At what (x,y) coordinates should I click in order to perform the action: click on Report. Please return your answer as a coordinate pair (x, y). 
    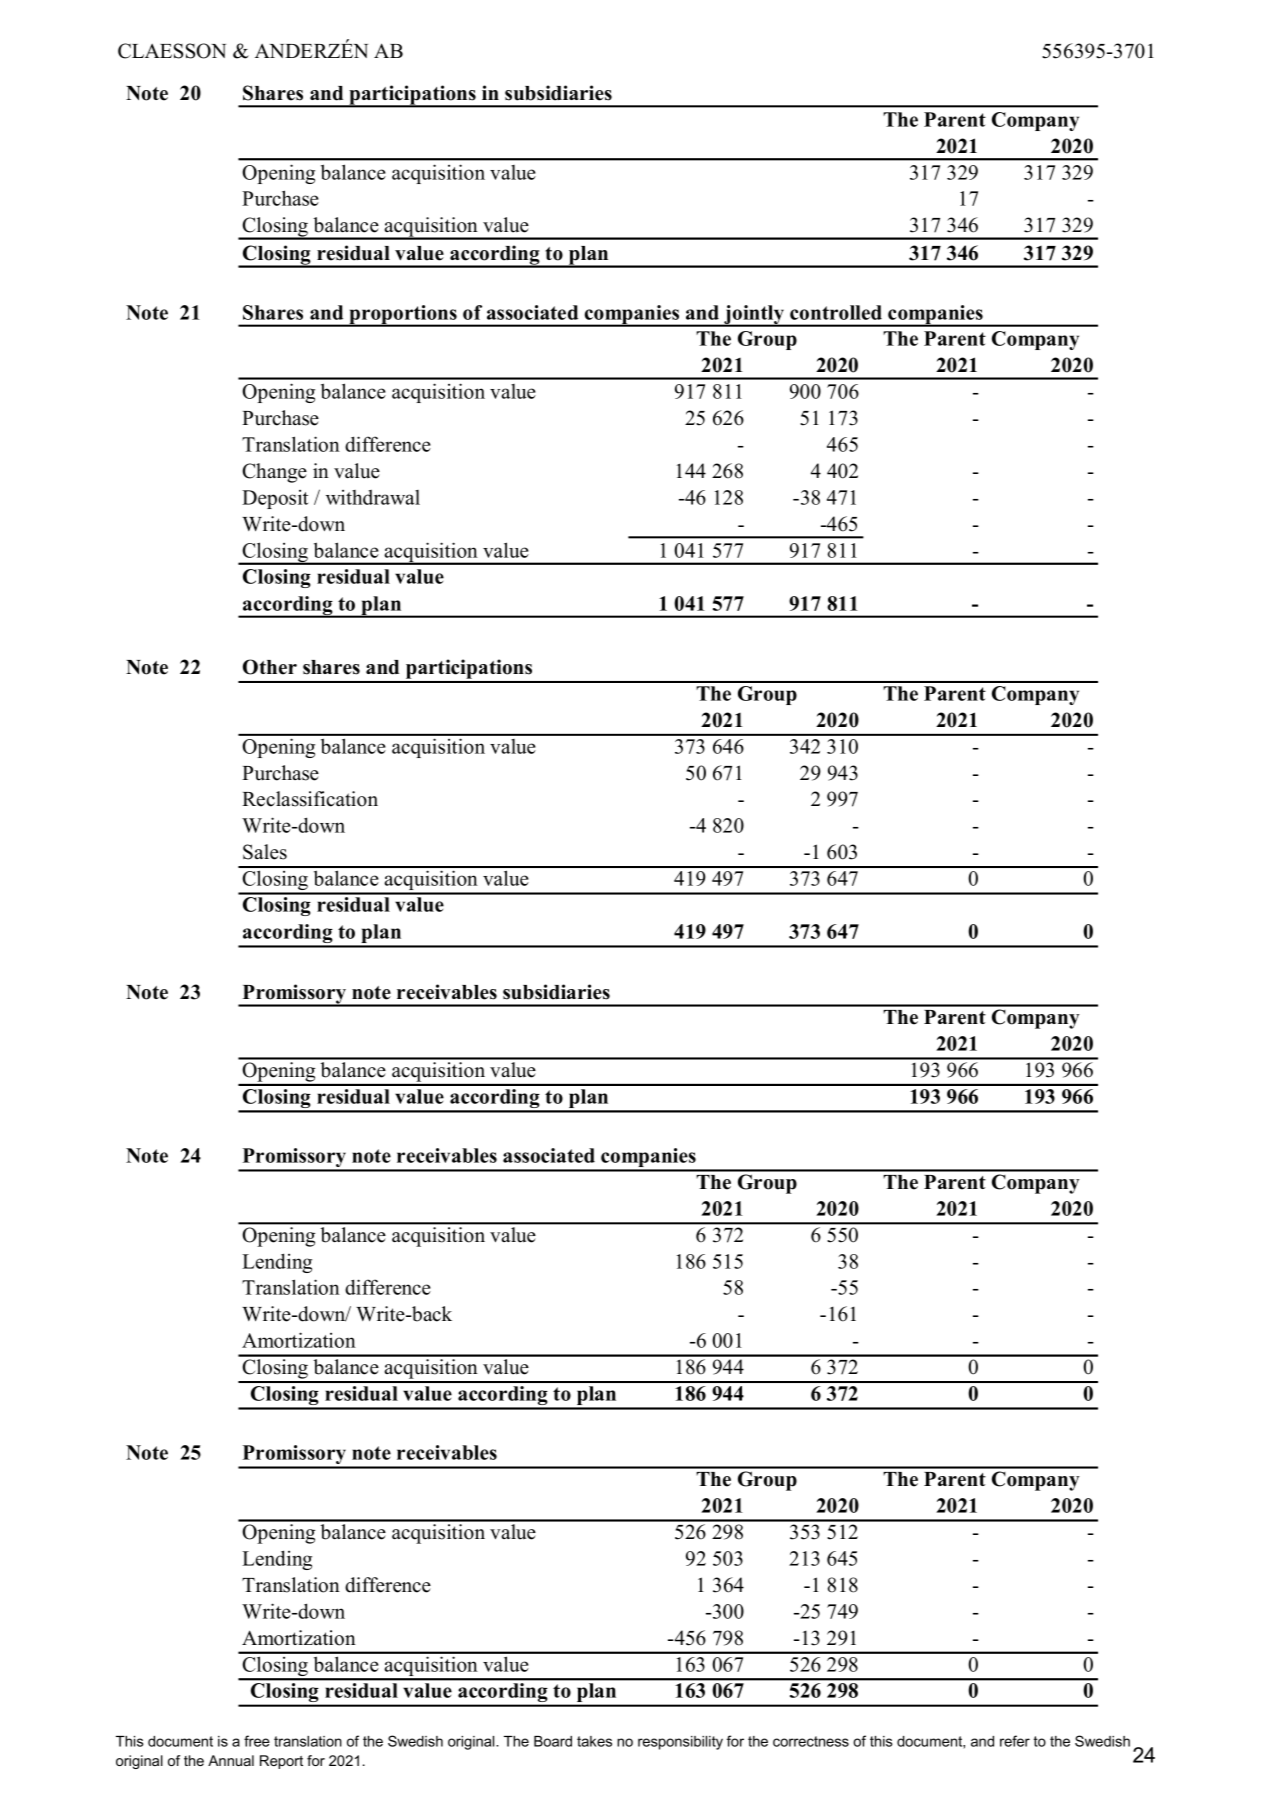
    Looking at the image, I should click on (281, 1762).
